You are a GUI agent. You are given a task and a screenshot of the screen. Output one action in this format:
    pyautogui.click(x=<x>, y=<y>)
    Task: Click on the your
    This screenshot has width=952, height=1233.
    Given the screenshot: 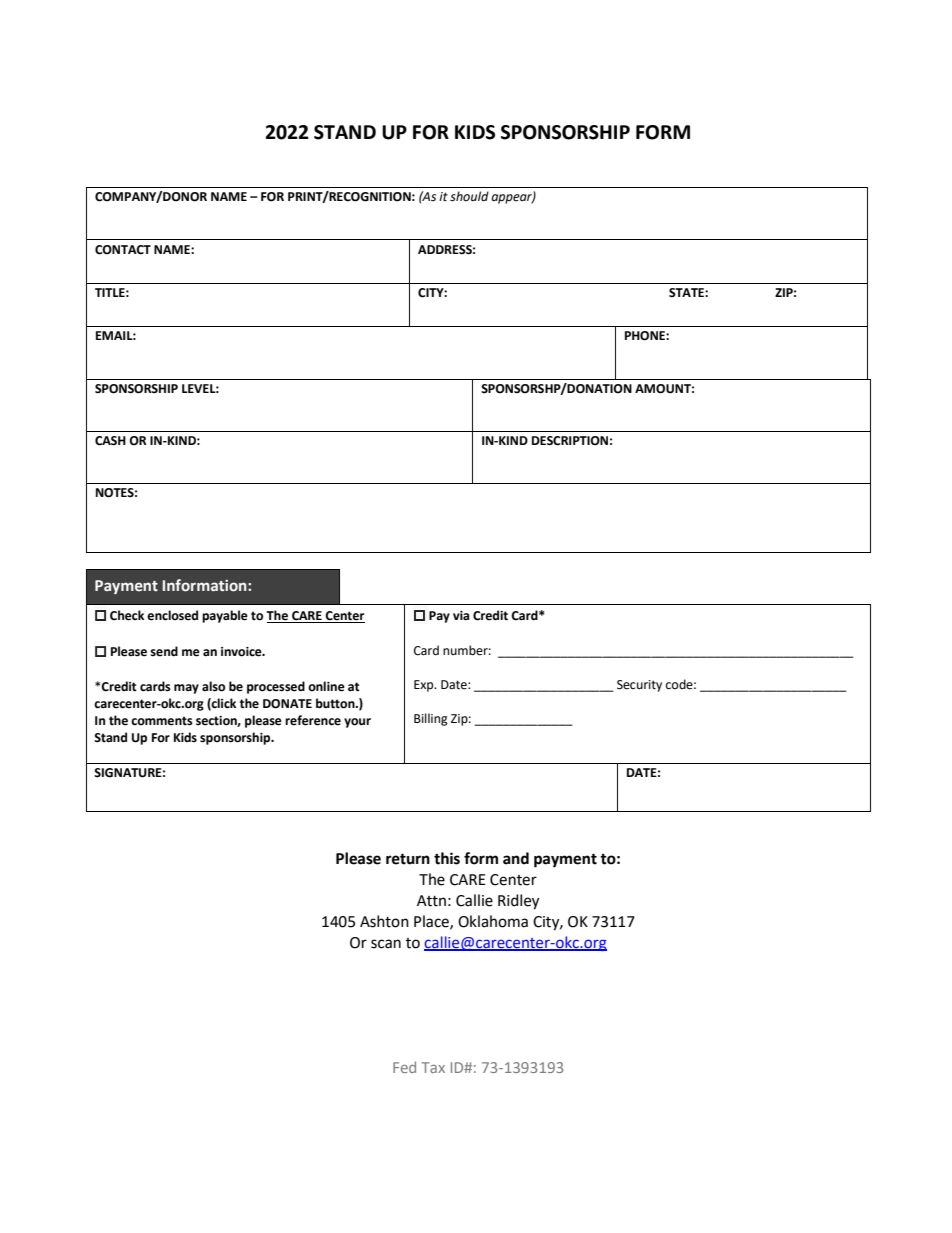 What is the action you would take?
    pyautogui.click(x=357, y=723)
